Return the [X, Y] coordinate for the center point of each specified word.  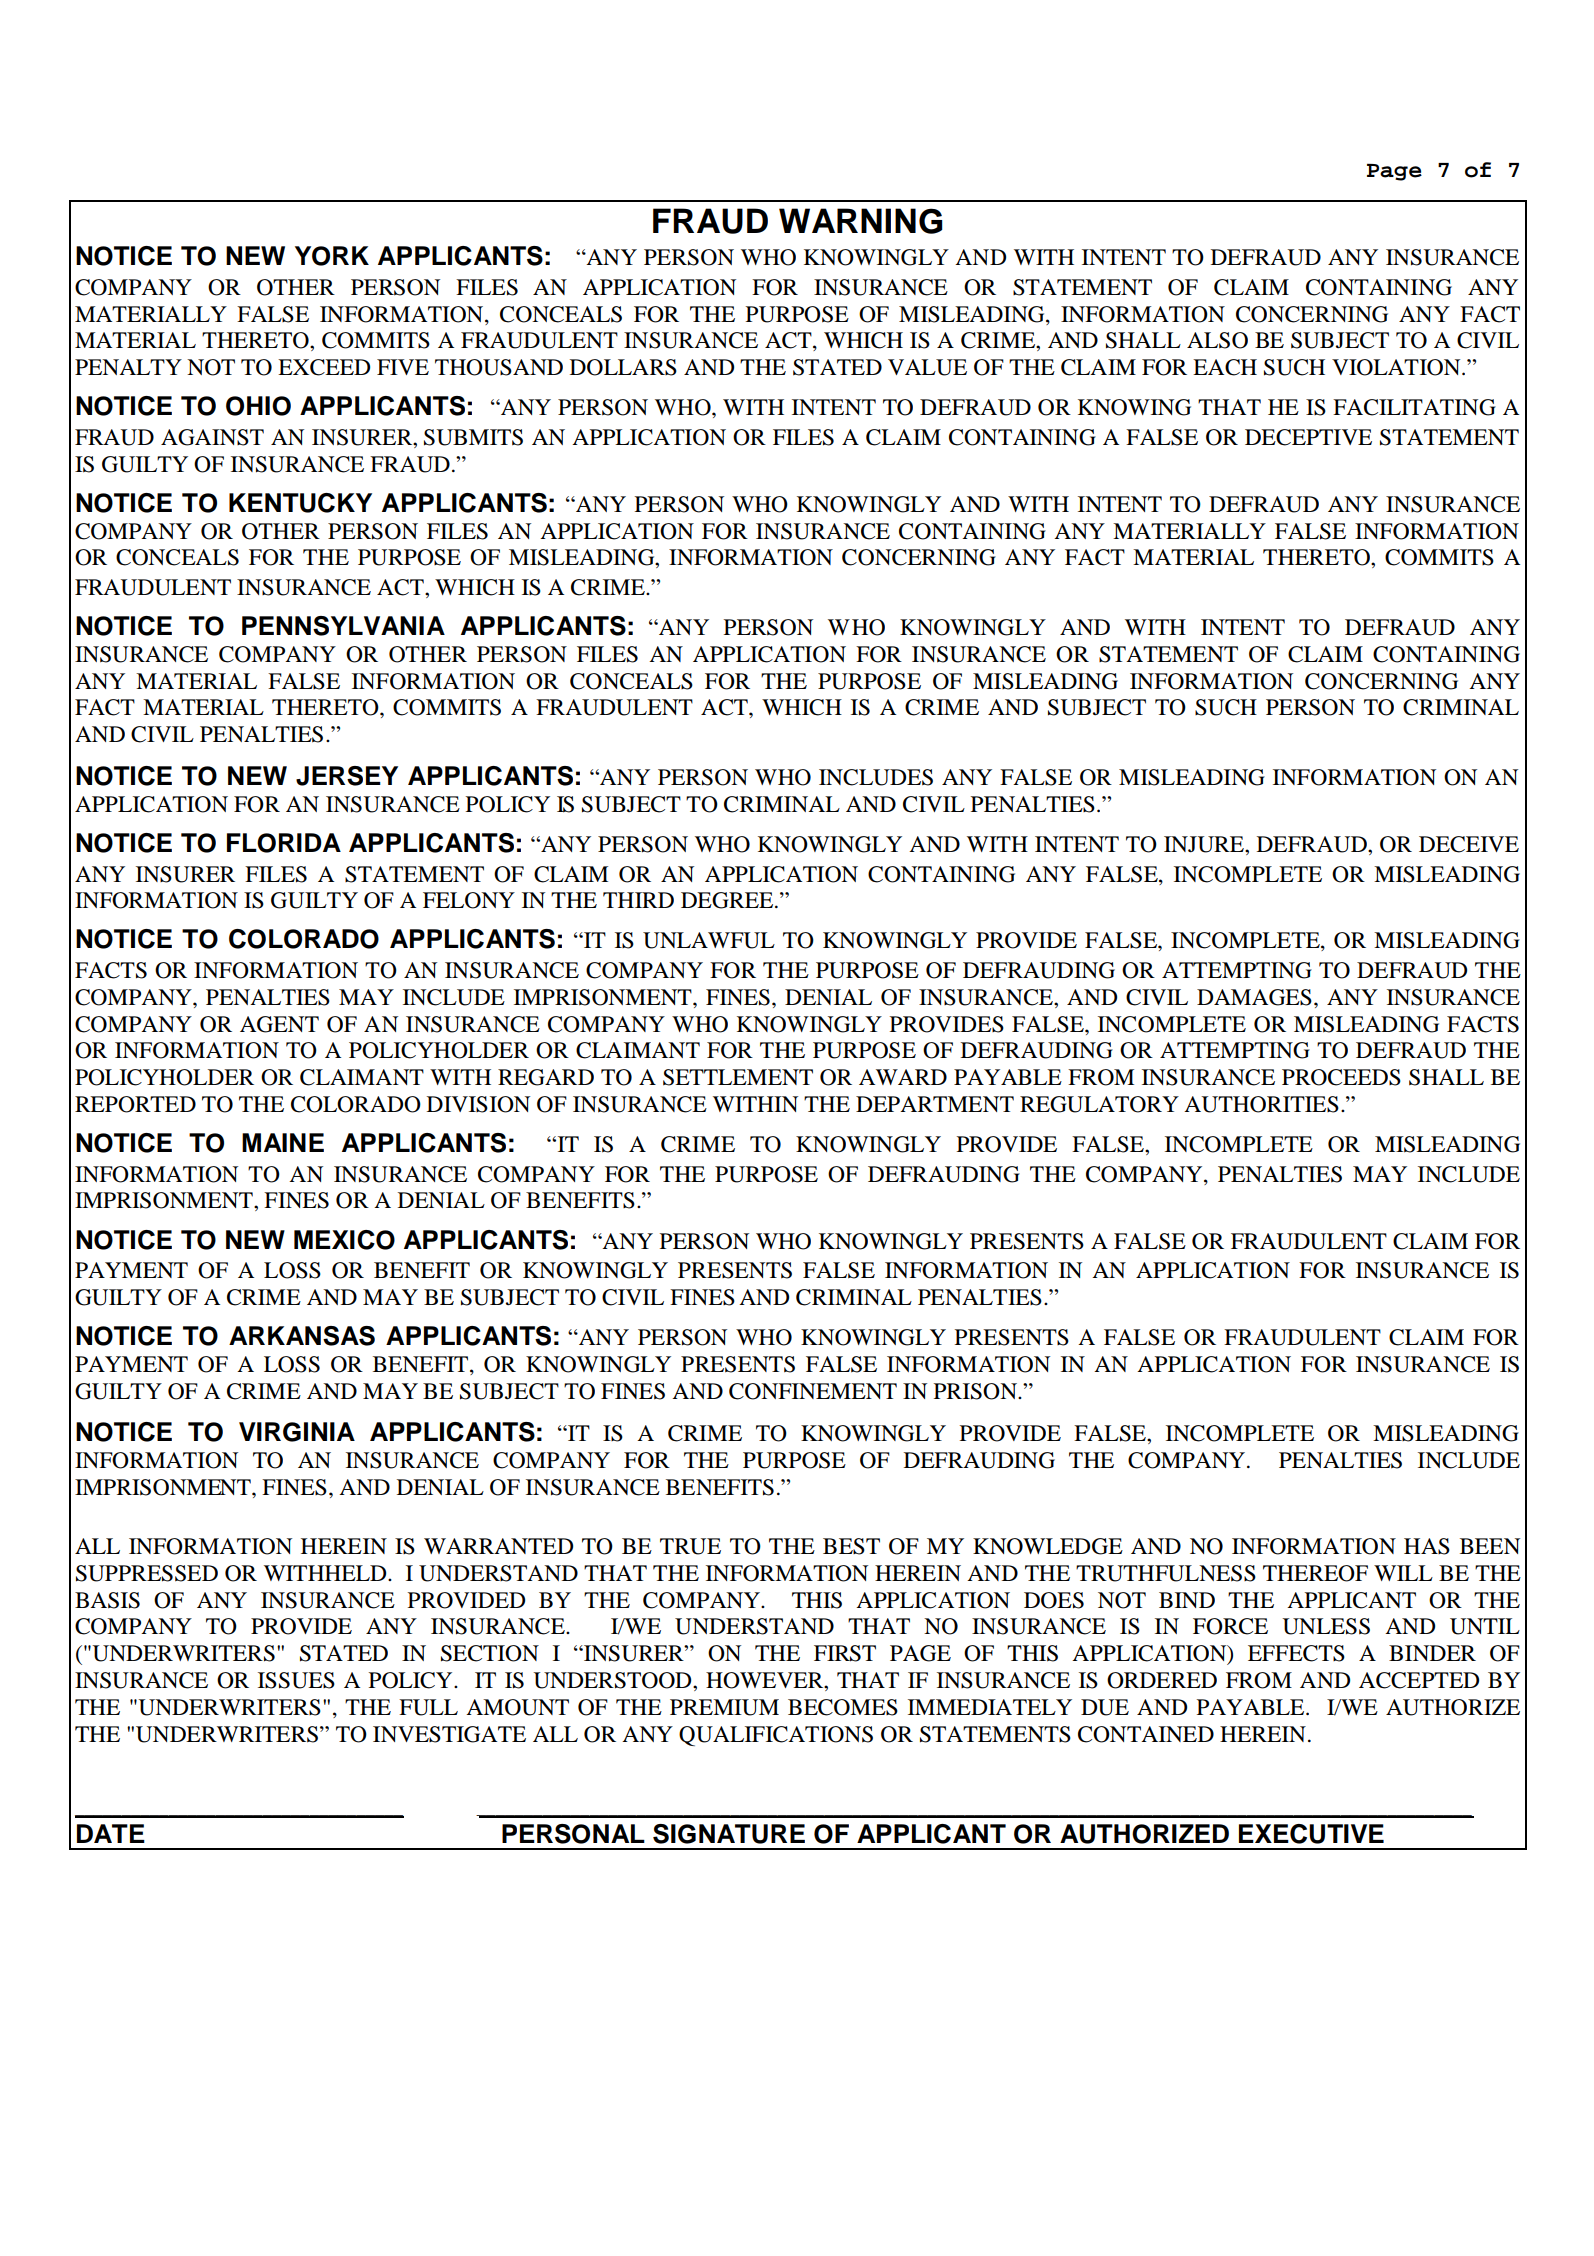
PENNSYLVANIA [343, 626]
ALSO [1217, 340]
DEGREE [728, 900]
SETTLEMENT [738, 1077]
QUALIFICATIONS [776, 1736]
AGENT [279, 1024]
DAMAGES [1254, 997]
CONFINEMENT [813, 1391]
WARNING [861, 221]
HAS [1427, 1546]
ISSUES [296, 1680]
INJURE [1205, 844]
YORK [332, 256]
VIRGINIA [297, 1432]
